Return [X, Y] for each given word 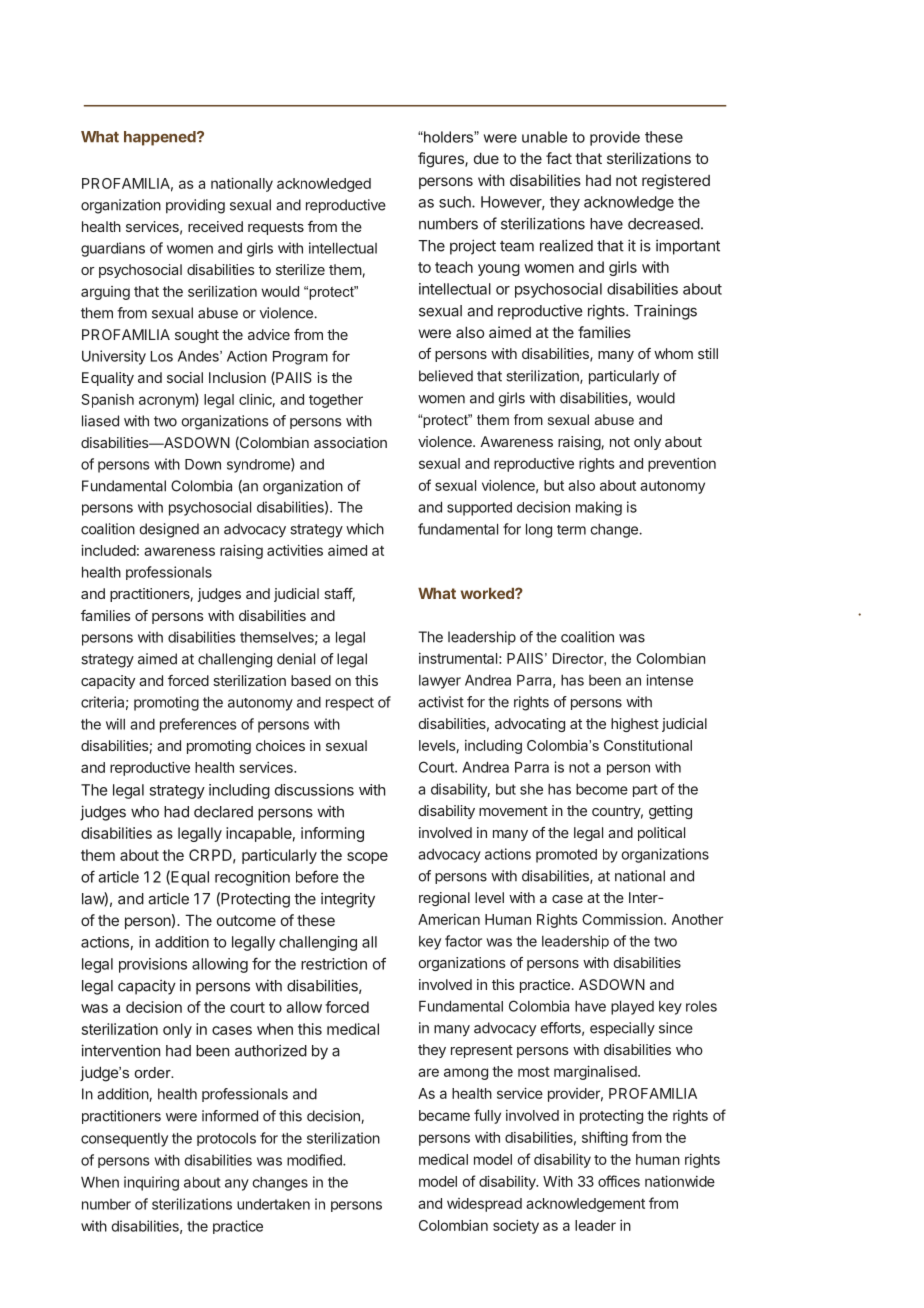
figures [442, 160]
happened [161, 138]
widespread [484, 1205]
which [365, 529]
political [661, 834]
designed [169, 530]
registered [676, 182]
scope [367, 858]
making [599, 508]
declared [223, 812]
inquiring [151, 1183]
